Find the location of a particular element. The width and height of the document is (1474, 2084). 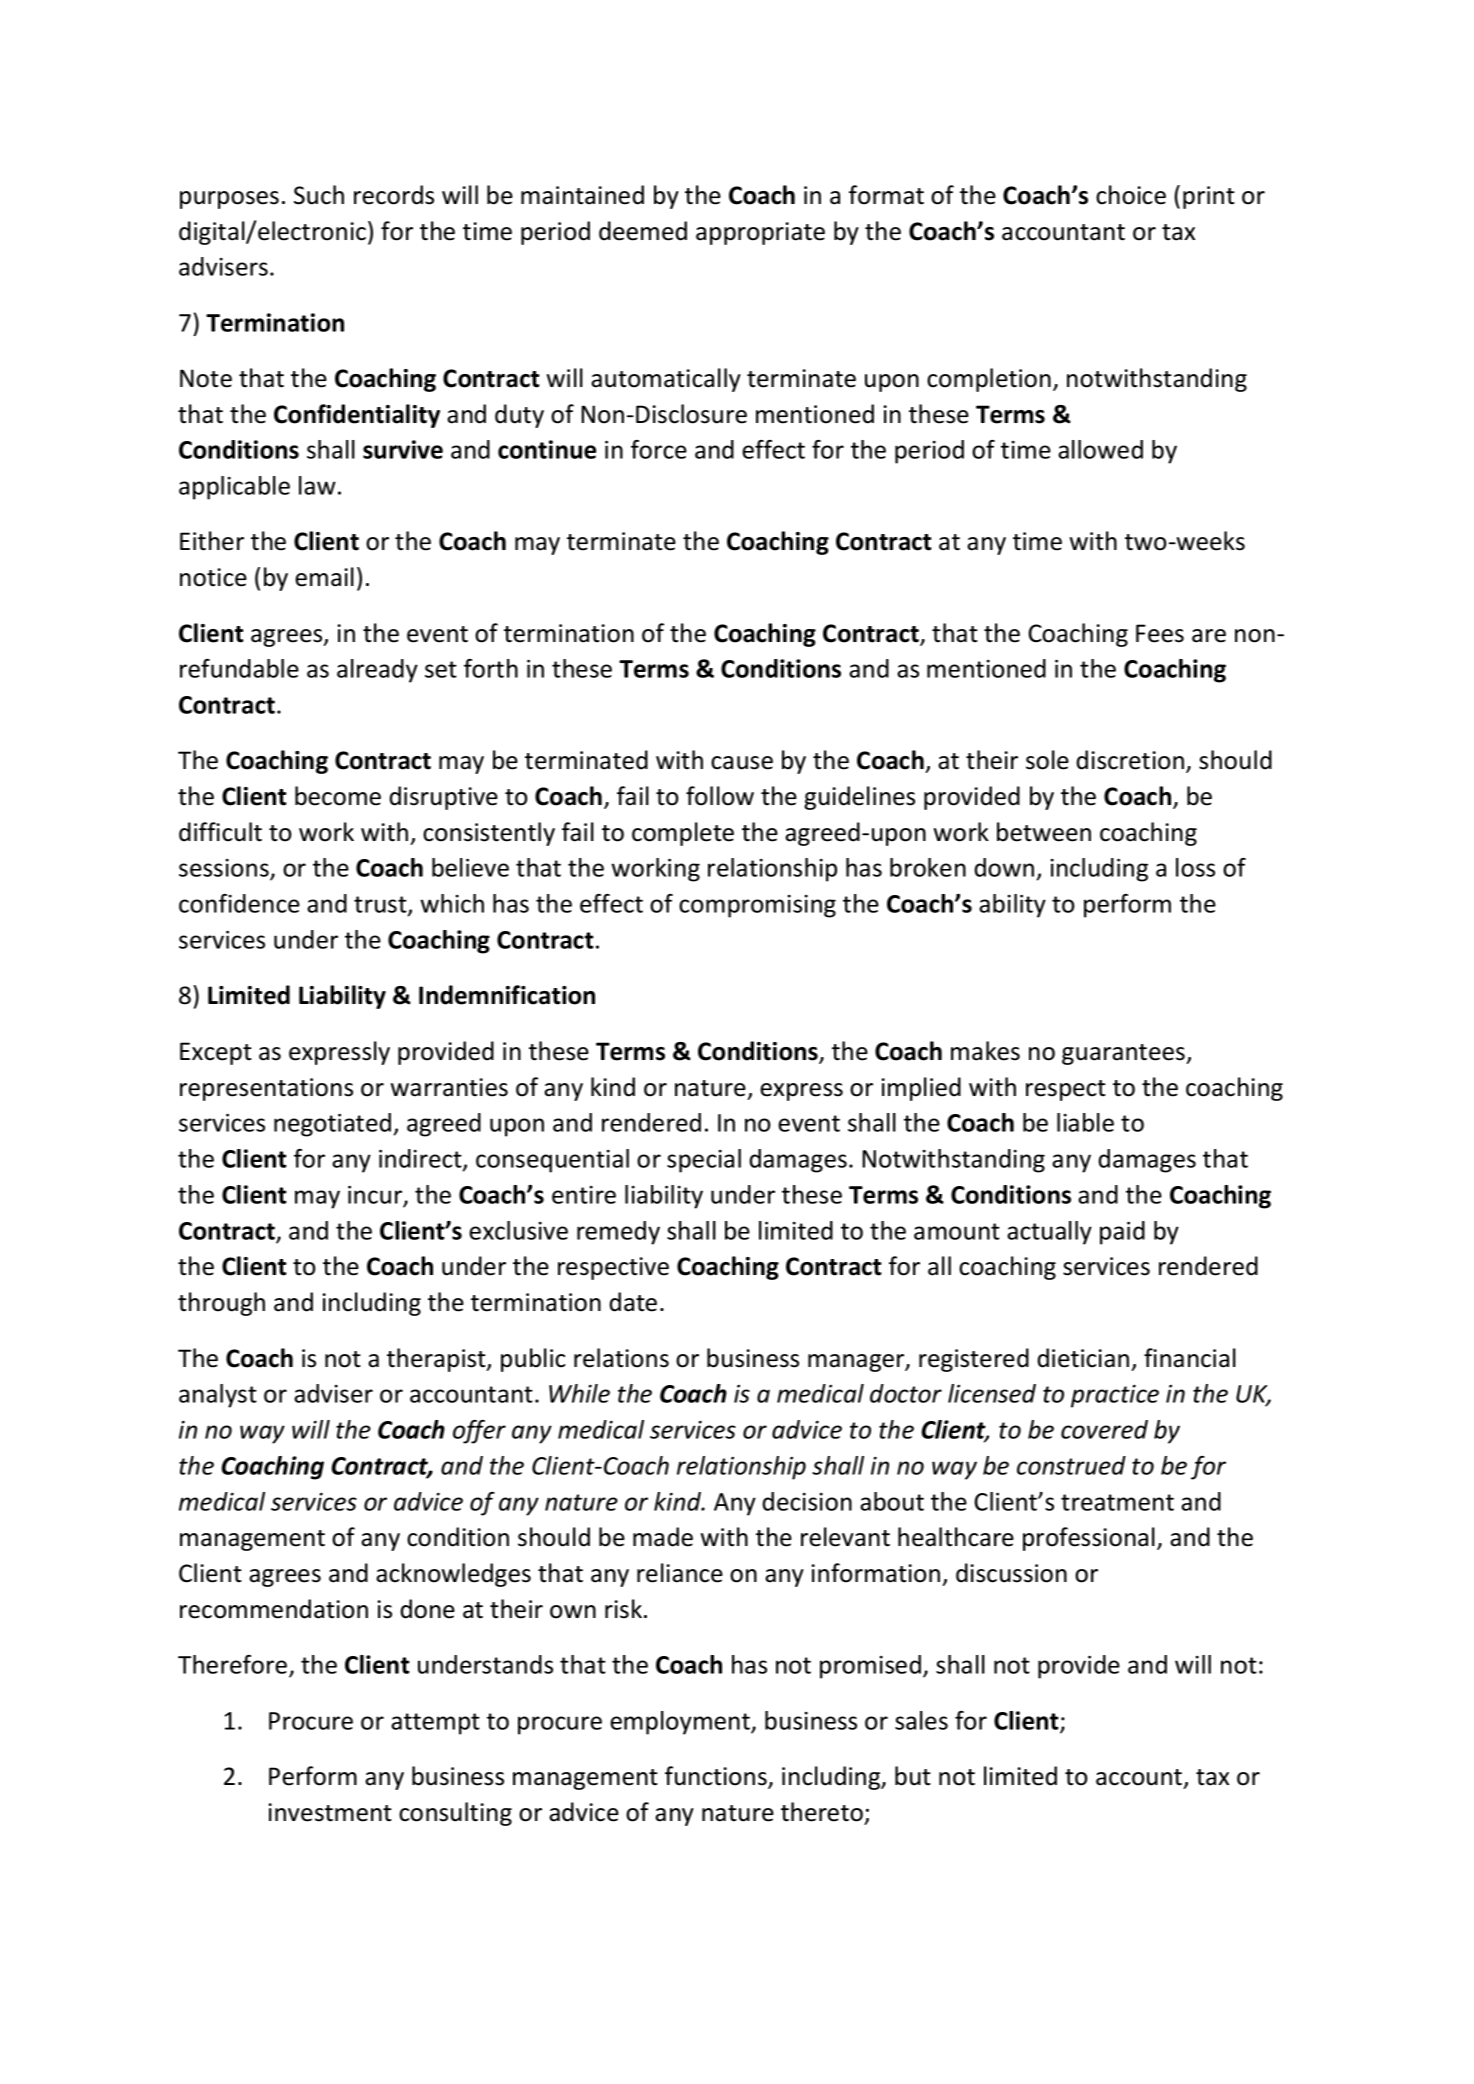

Such is located at coordinates (319, 195).
